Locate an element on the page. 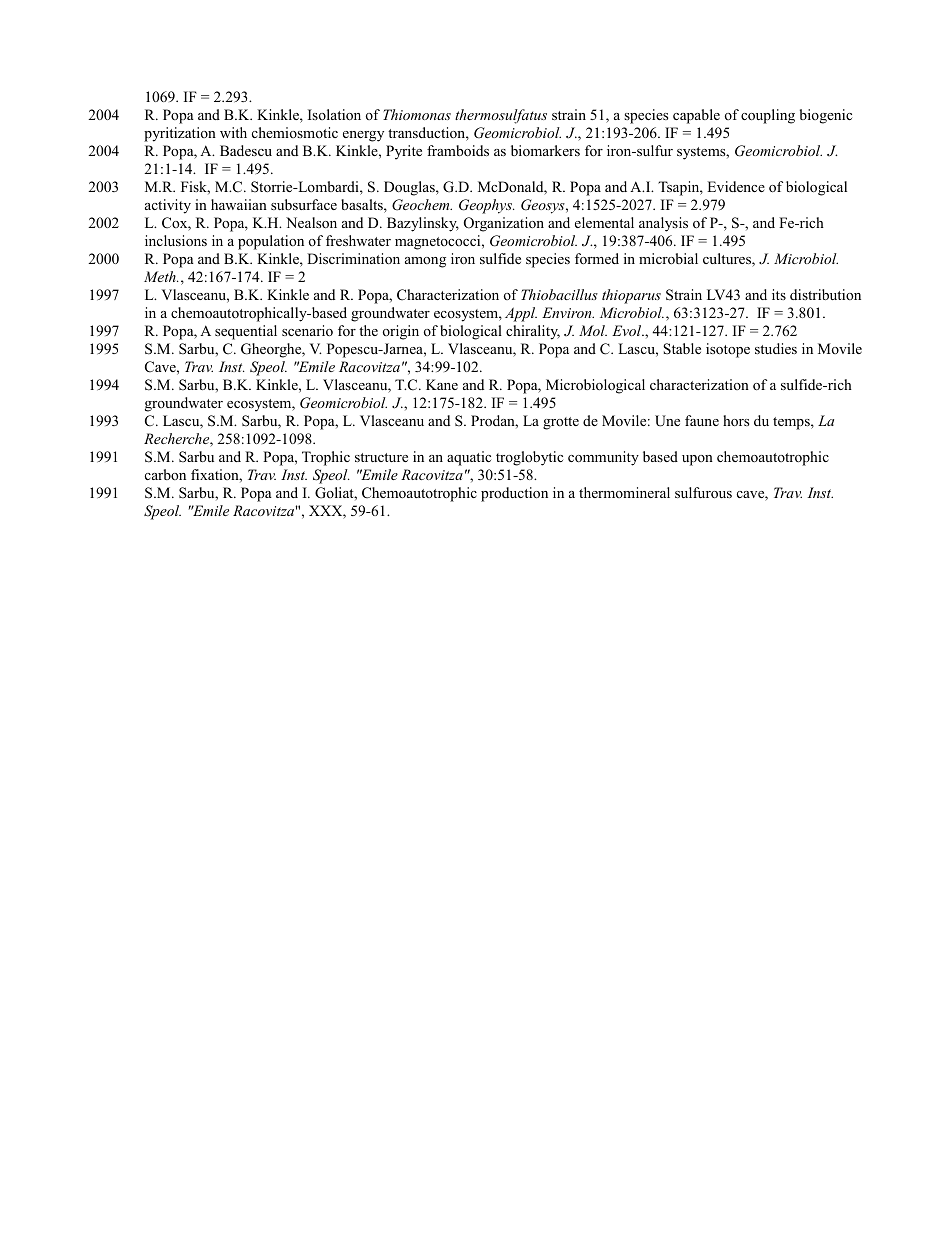  production is located at coordinates (514, 494).
